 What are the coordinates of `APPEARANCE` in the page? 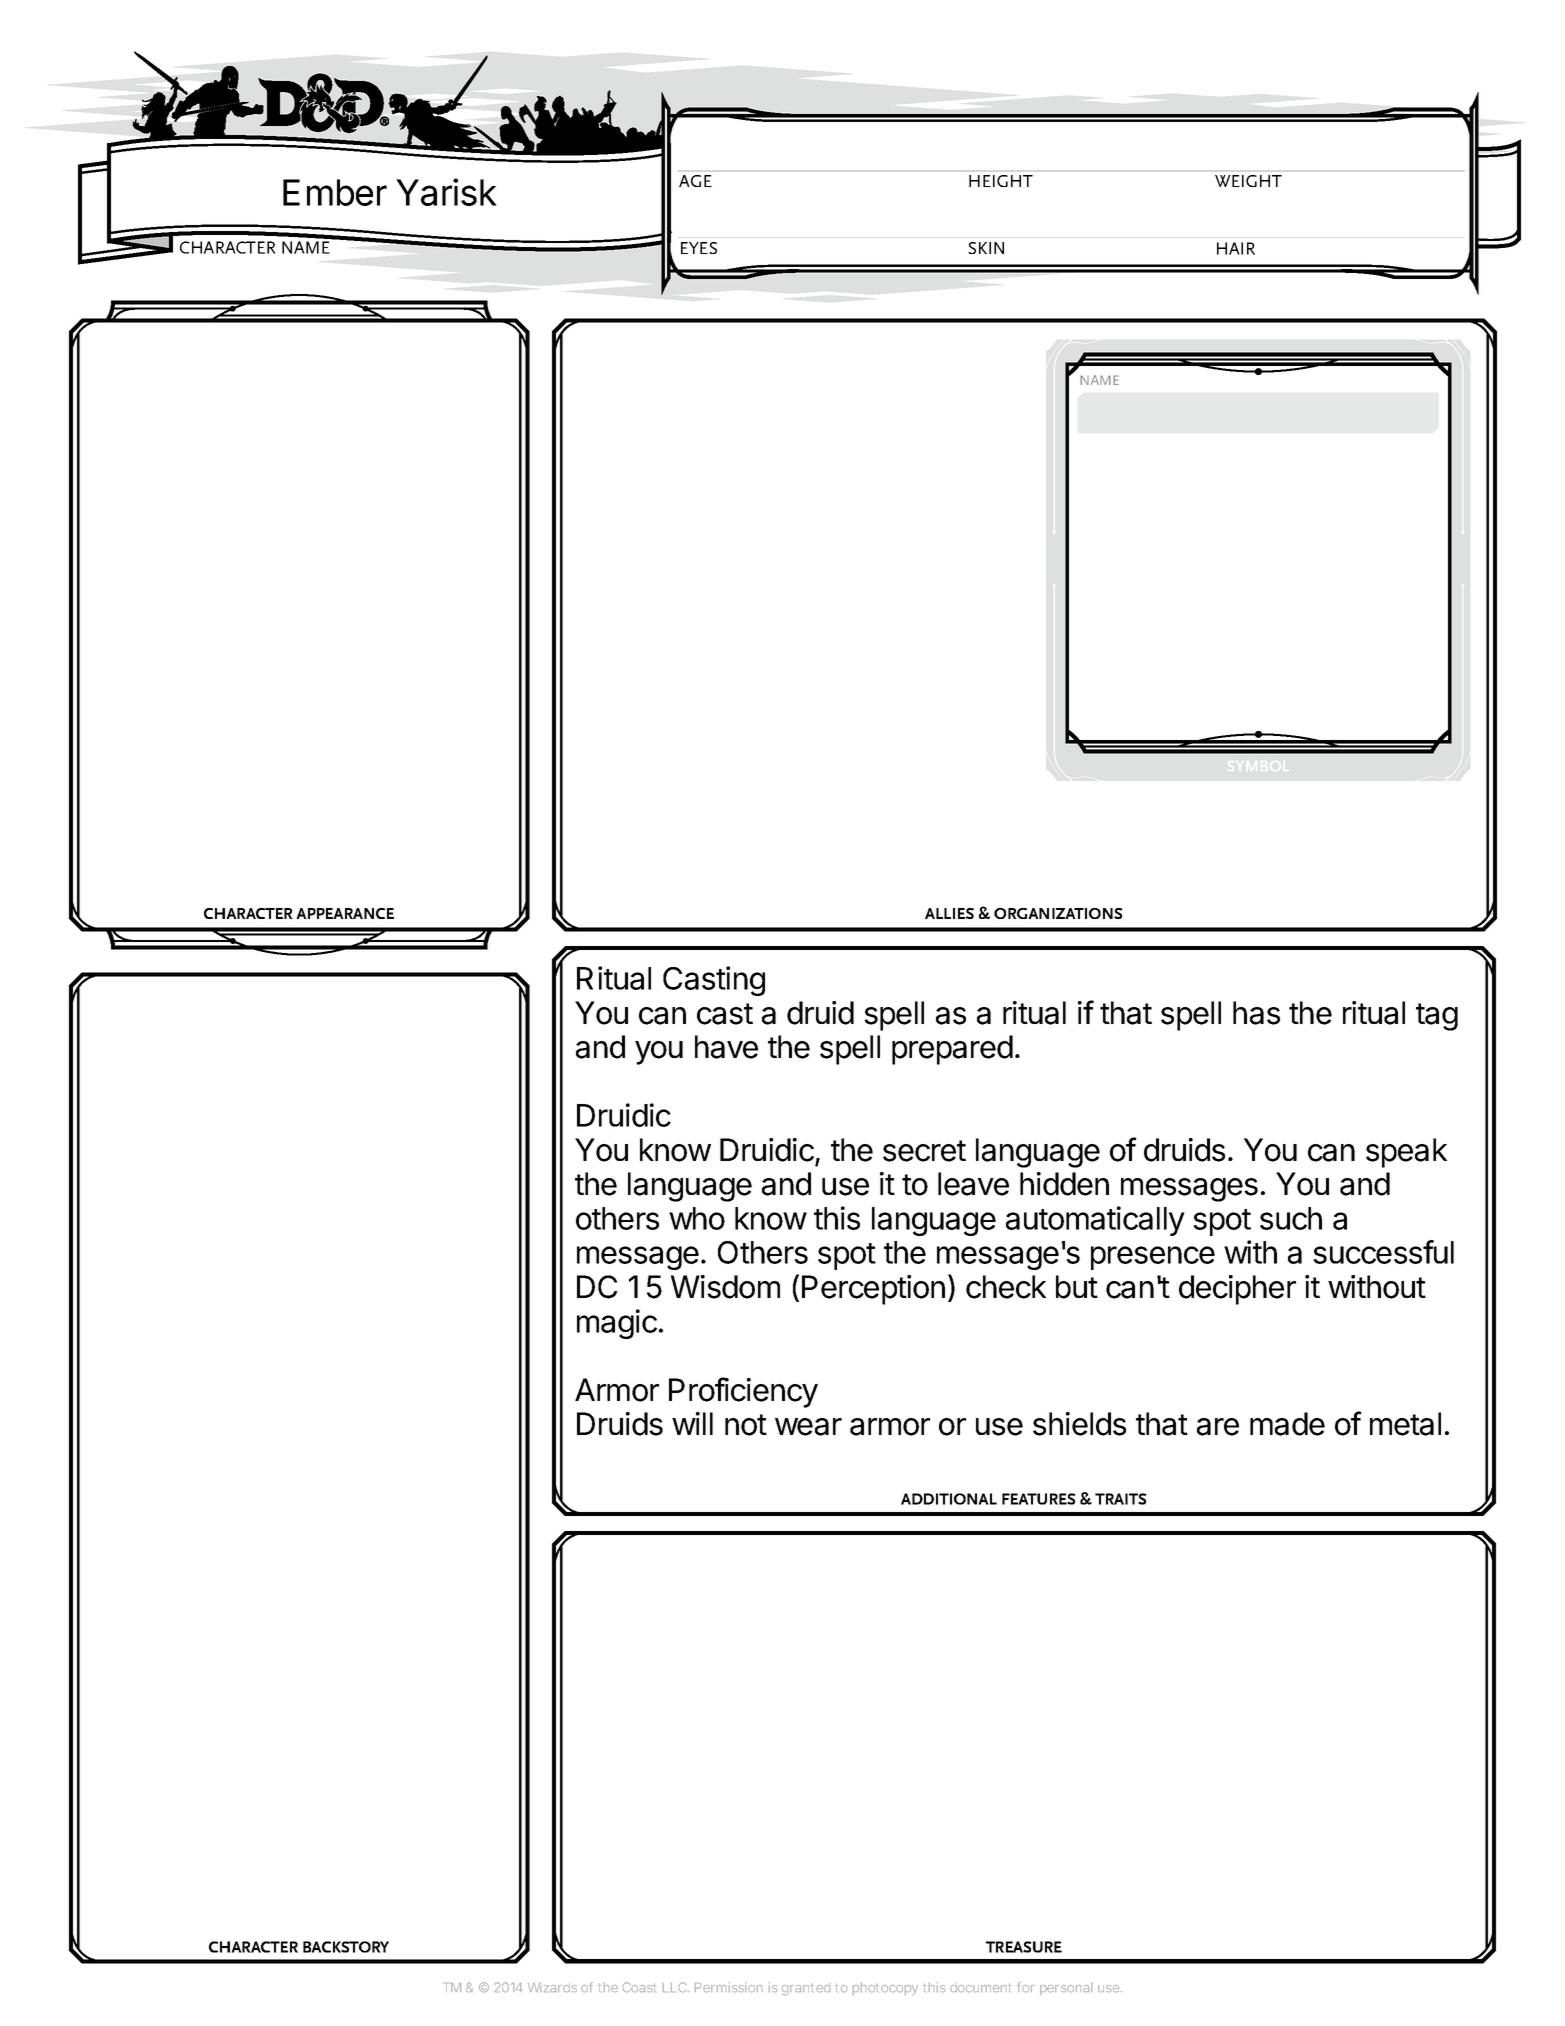 It's located at (345, 913).
